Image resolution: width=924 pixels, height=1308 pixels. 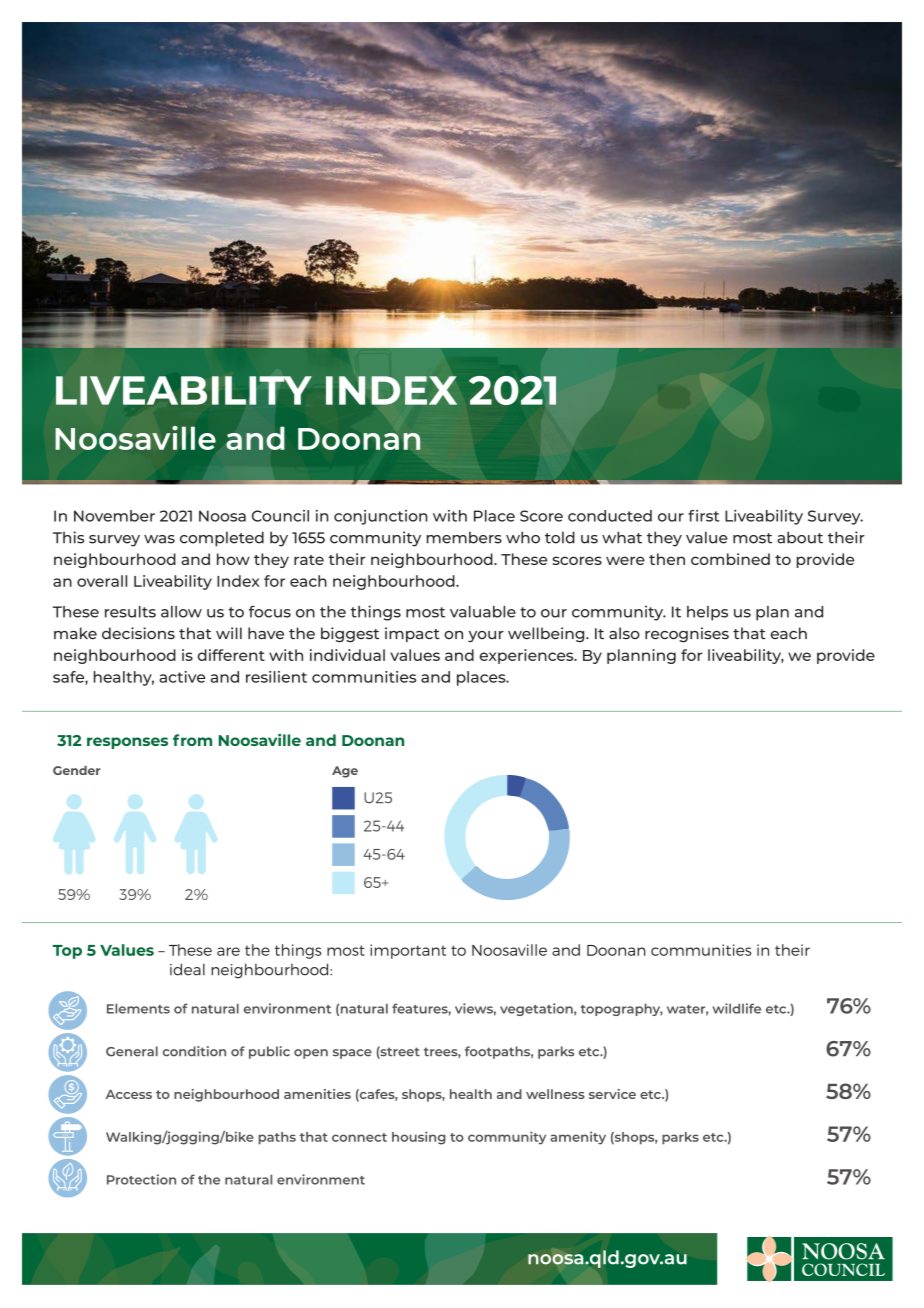 I want to click on important, so click(x=408, y=951).
